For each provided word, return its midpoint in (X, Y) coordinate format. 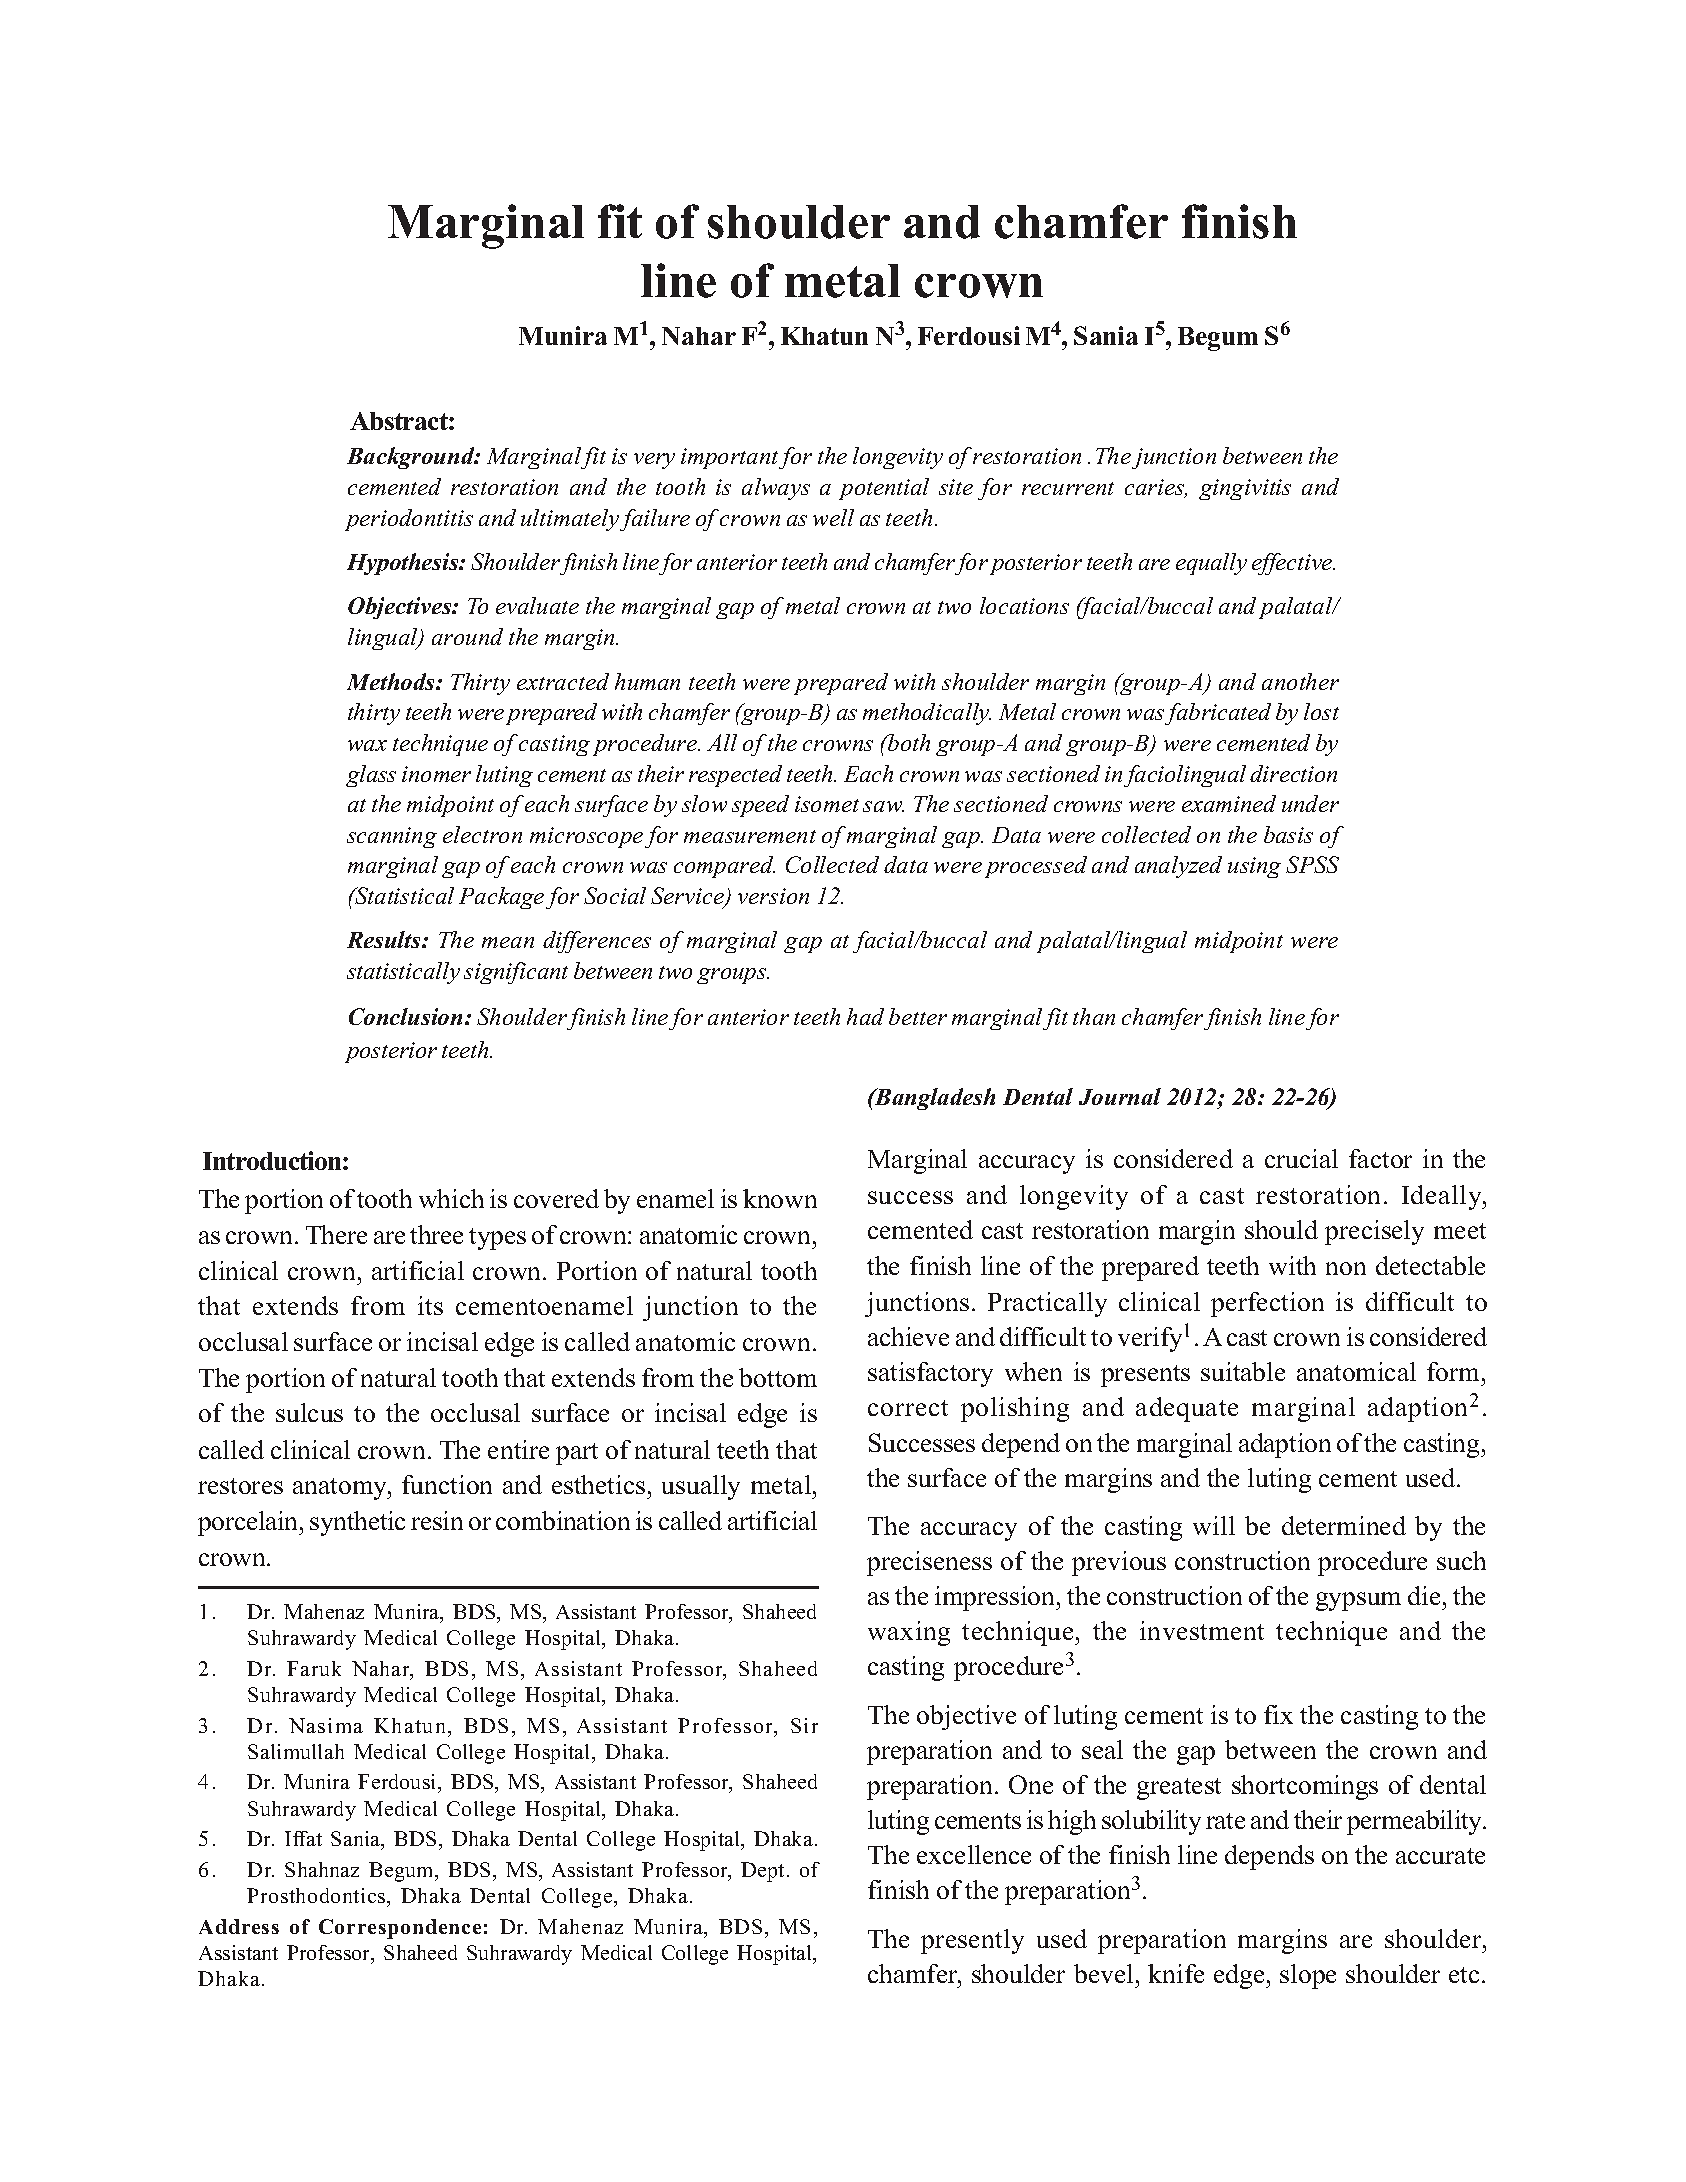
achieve (908, 1336)
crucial (1301, 1158)
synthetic (357, 1523)
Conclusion (405, 1016)
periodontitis (409, 520)
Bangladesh (934, 1099)
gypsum (1358, 1601)
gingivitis (1245, 489)
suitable (1243, 1371)
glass (371, 776)
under (1310, 803)
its (430, 1305)
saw (883, 806)
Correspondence (400, 1929)
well (833, 517)
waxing (909, 1633)
